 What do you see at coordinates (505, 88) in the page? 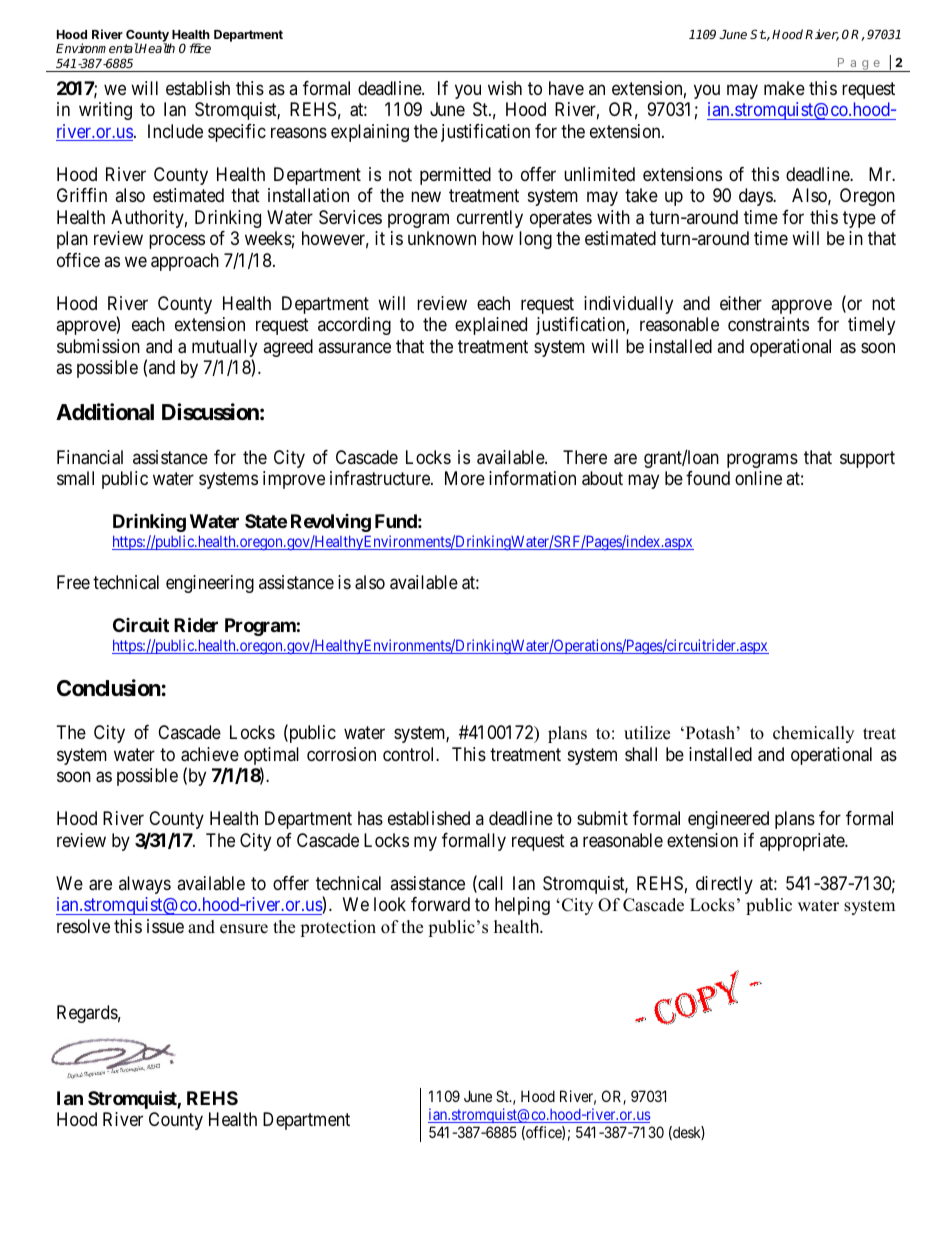
I see `wish` at bounding box center [505, 88].
